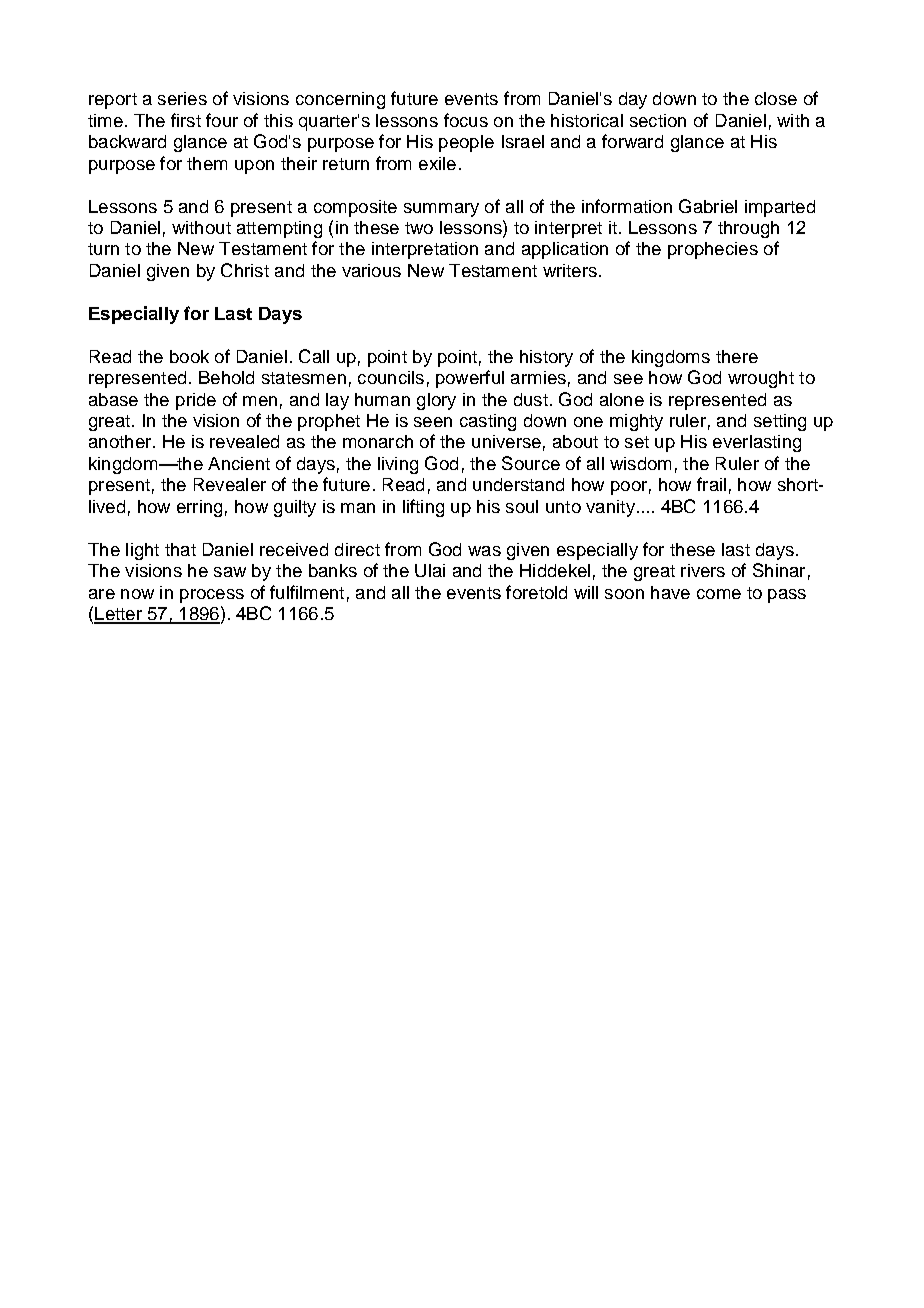 The width and height of the page is (924, 1308). What do you see at coordinates (737, 356) in the page?
I see `there` at bounding box center [737, 356].
